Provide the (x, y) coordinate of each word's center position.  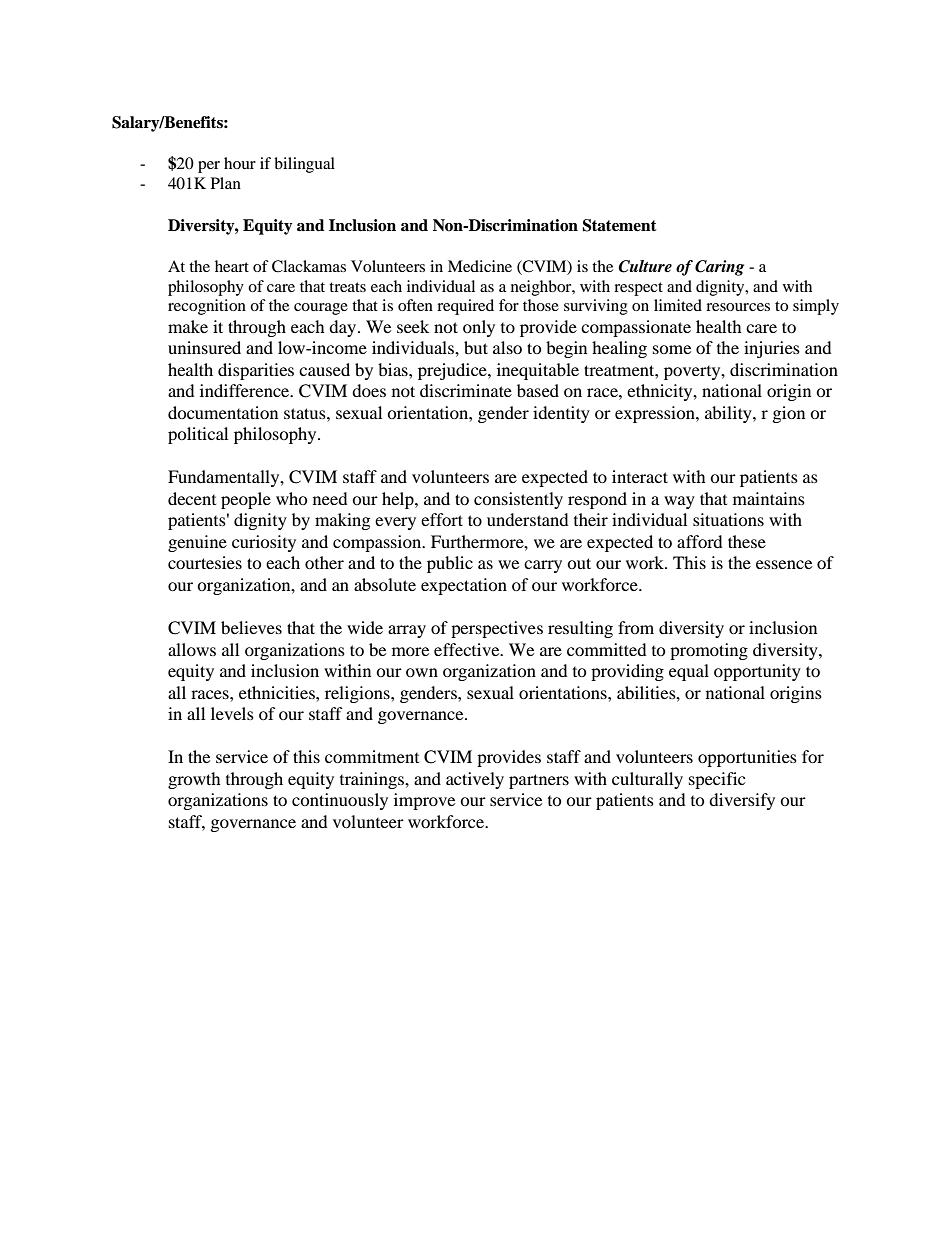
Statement (619, 225)
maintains (769, 498)
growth (194, 780)
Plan (226, 183)
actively (475, 780)
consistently (518, 500)
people (246, 500)
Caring (719, 268)
